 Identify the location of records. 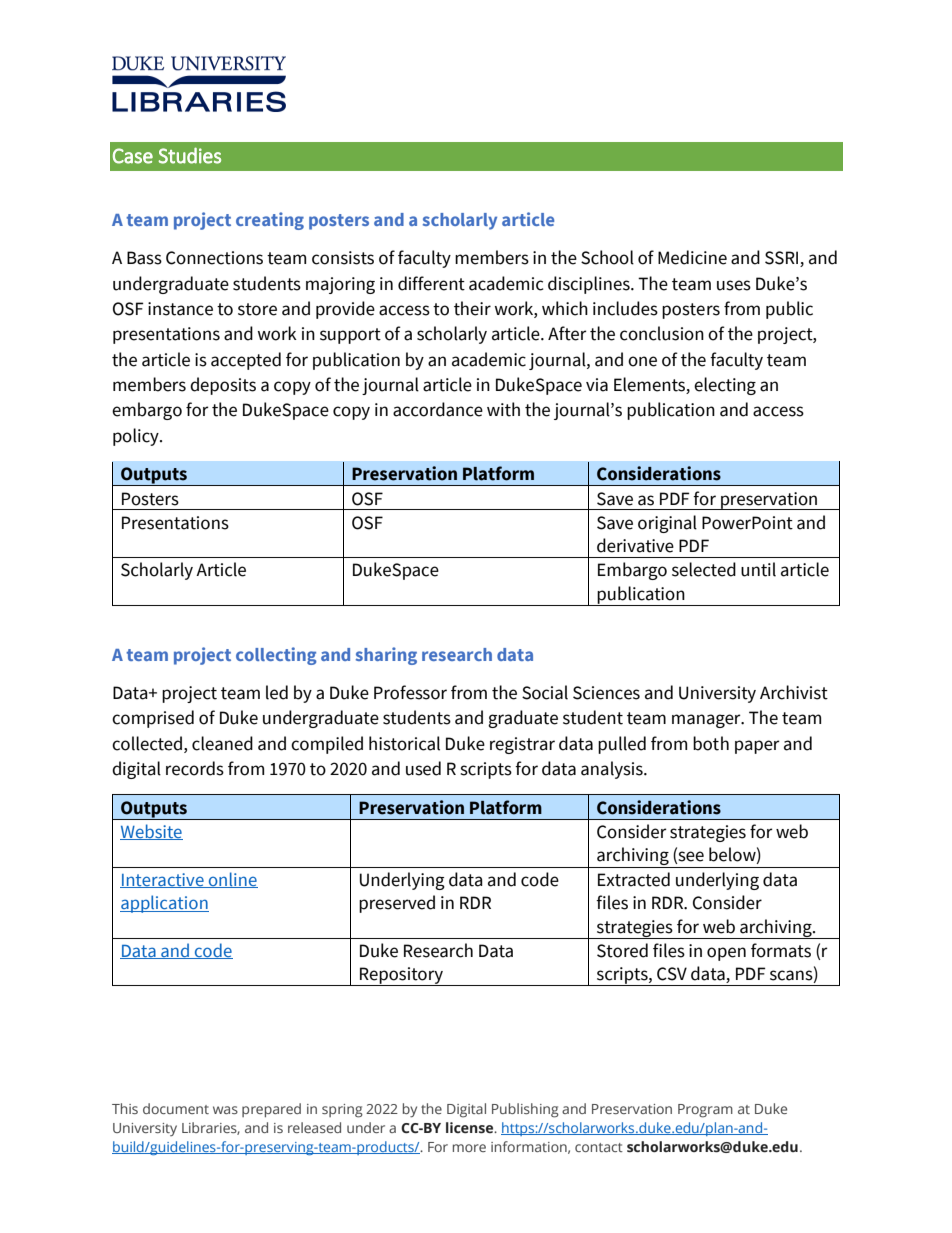
(195, 768).
